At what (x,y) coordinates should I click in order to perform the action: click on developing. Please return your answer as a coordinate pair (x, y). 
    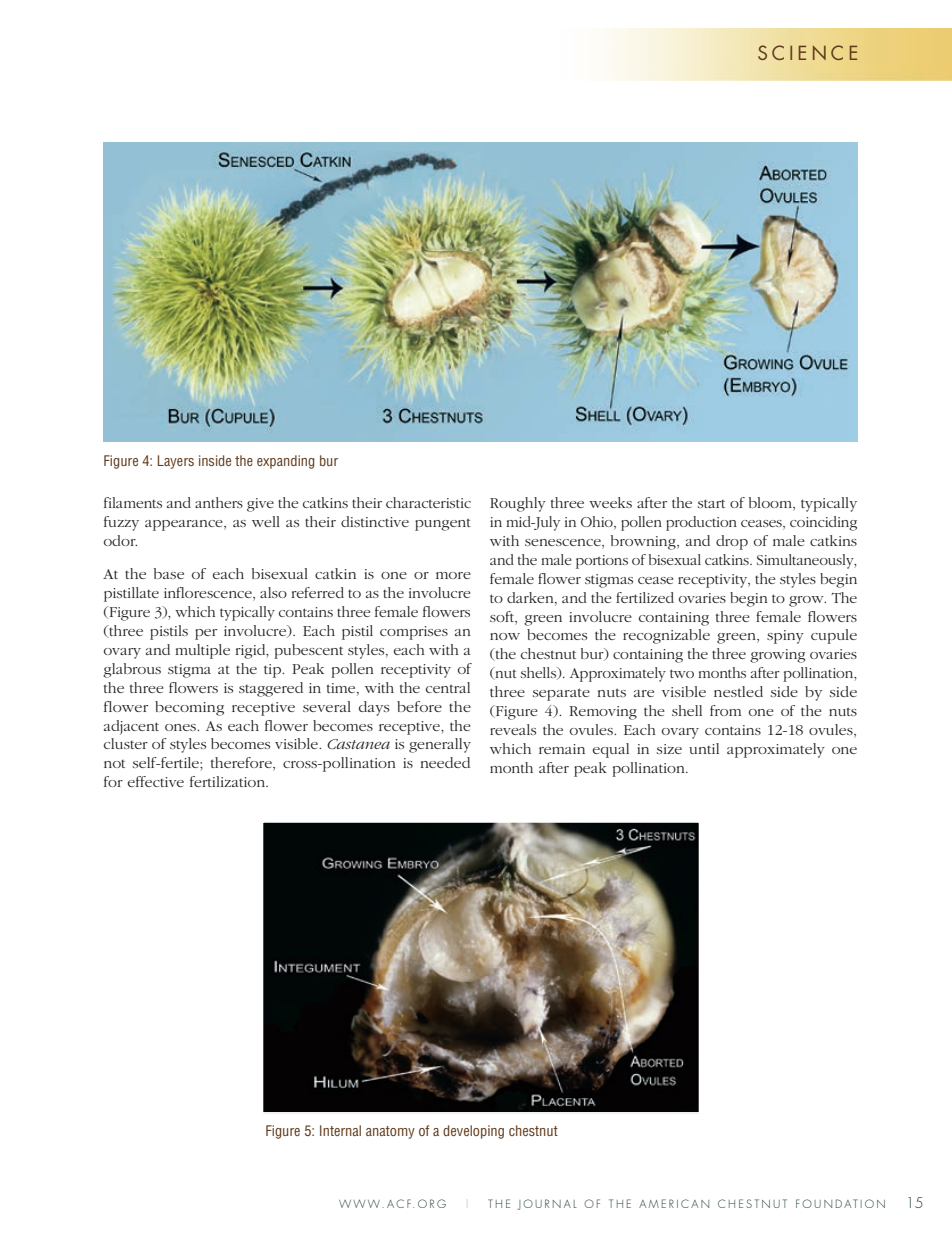
    Looking at the image, I should click on (473, 1132).
